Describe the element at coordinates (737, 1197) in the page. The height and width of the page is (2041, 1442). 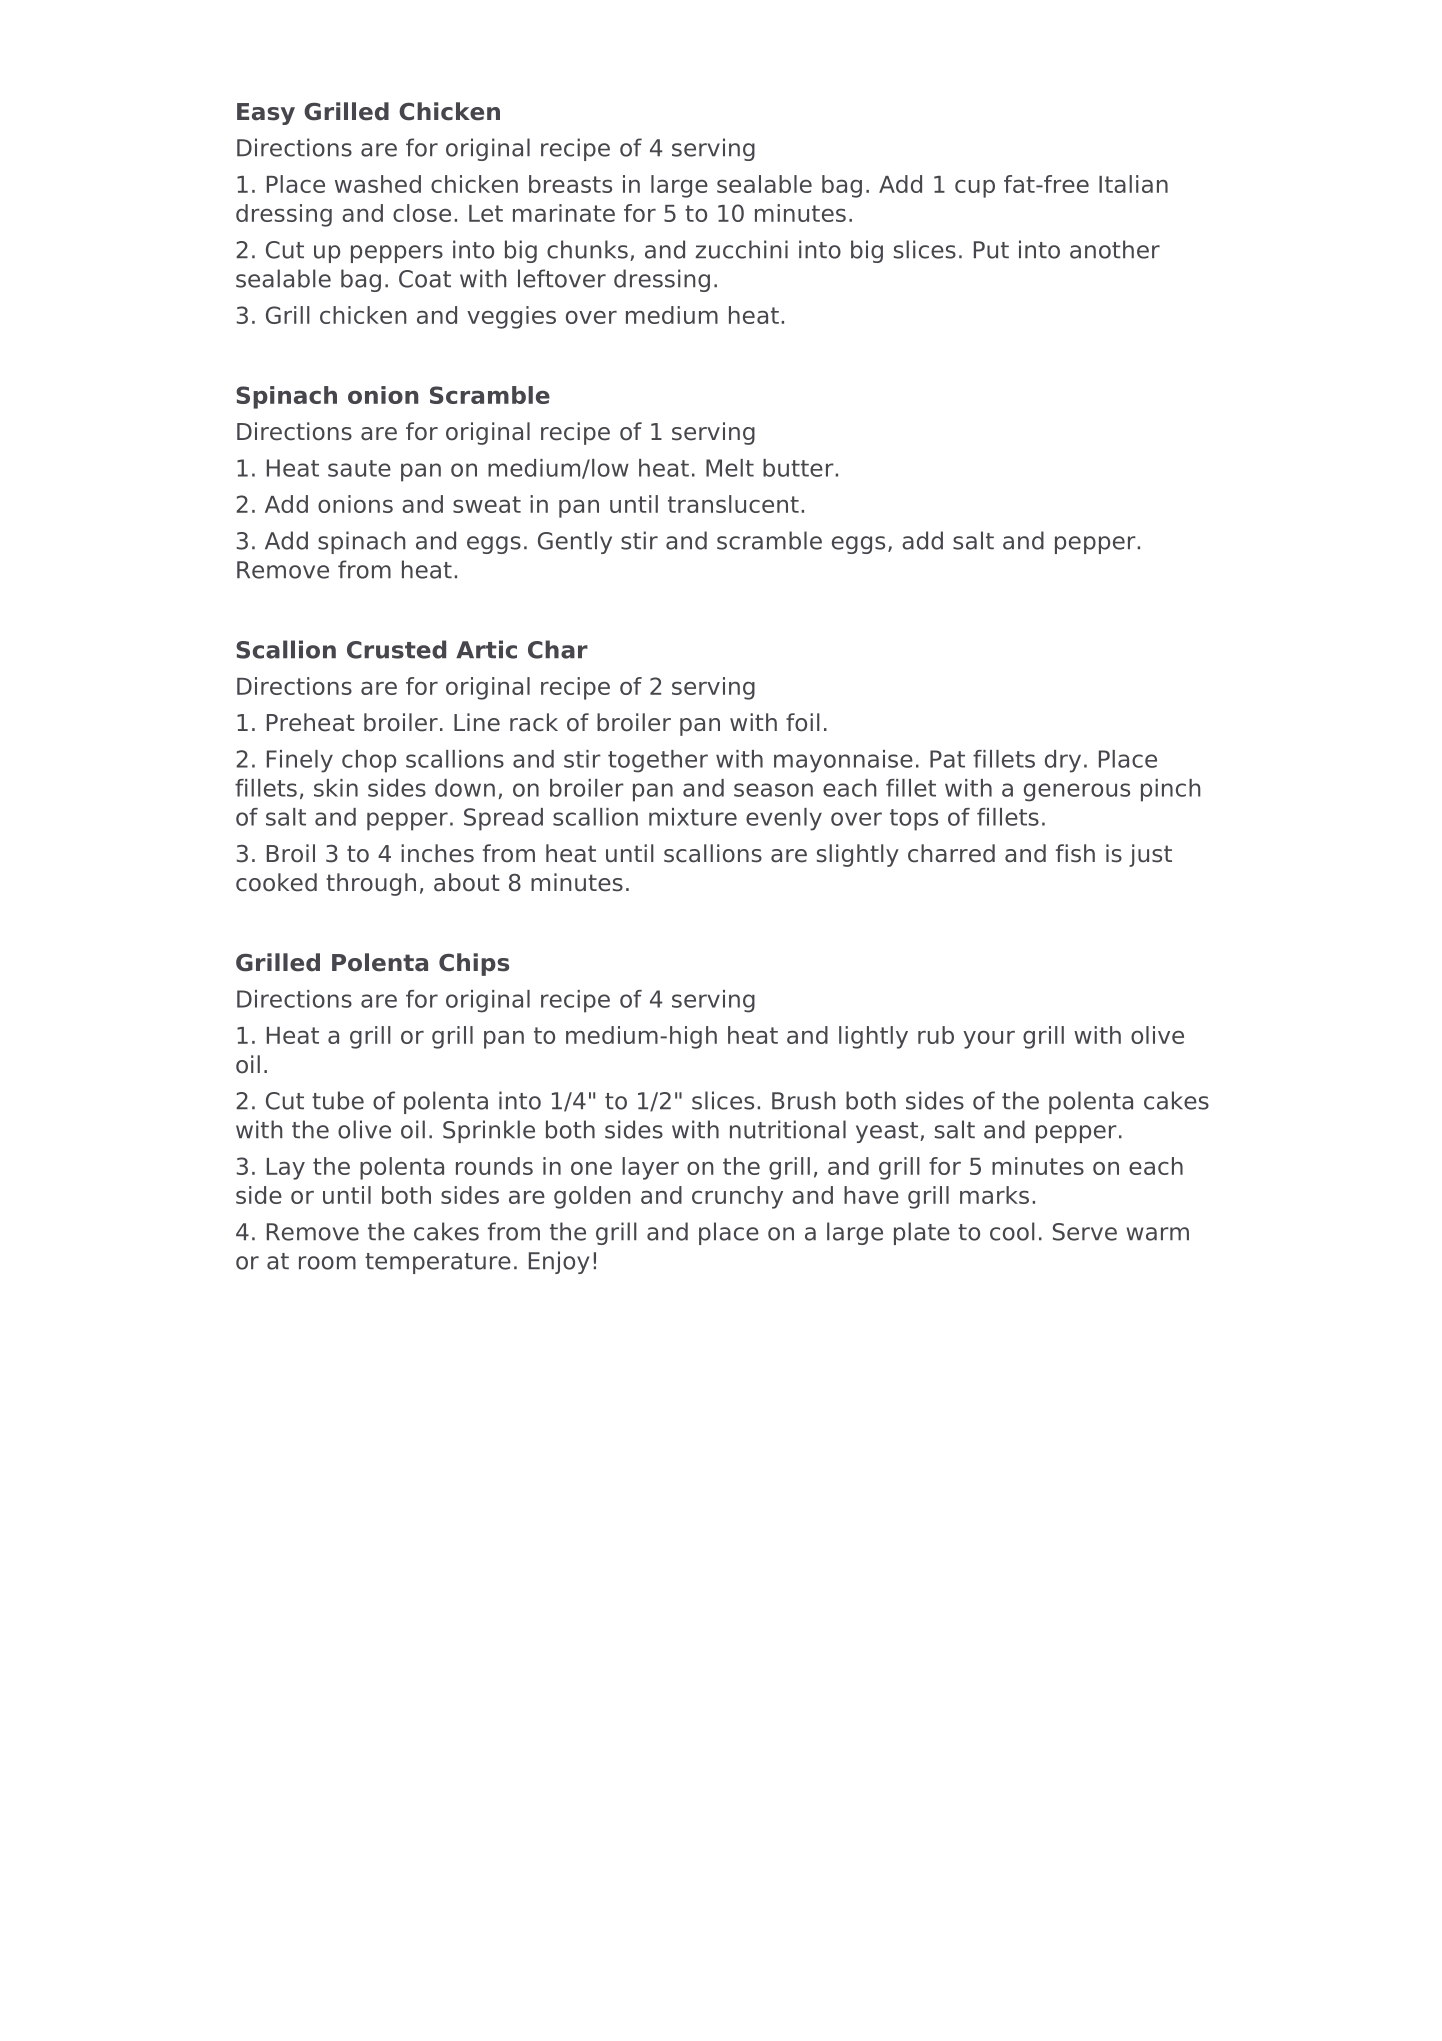
I see `crunchy` at that location.
